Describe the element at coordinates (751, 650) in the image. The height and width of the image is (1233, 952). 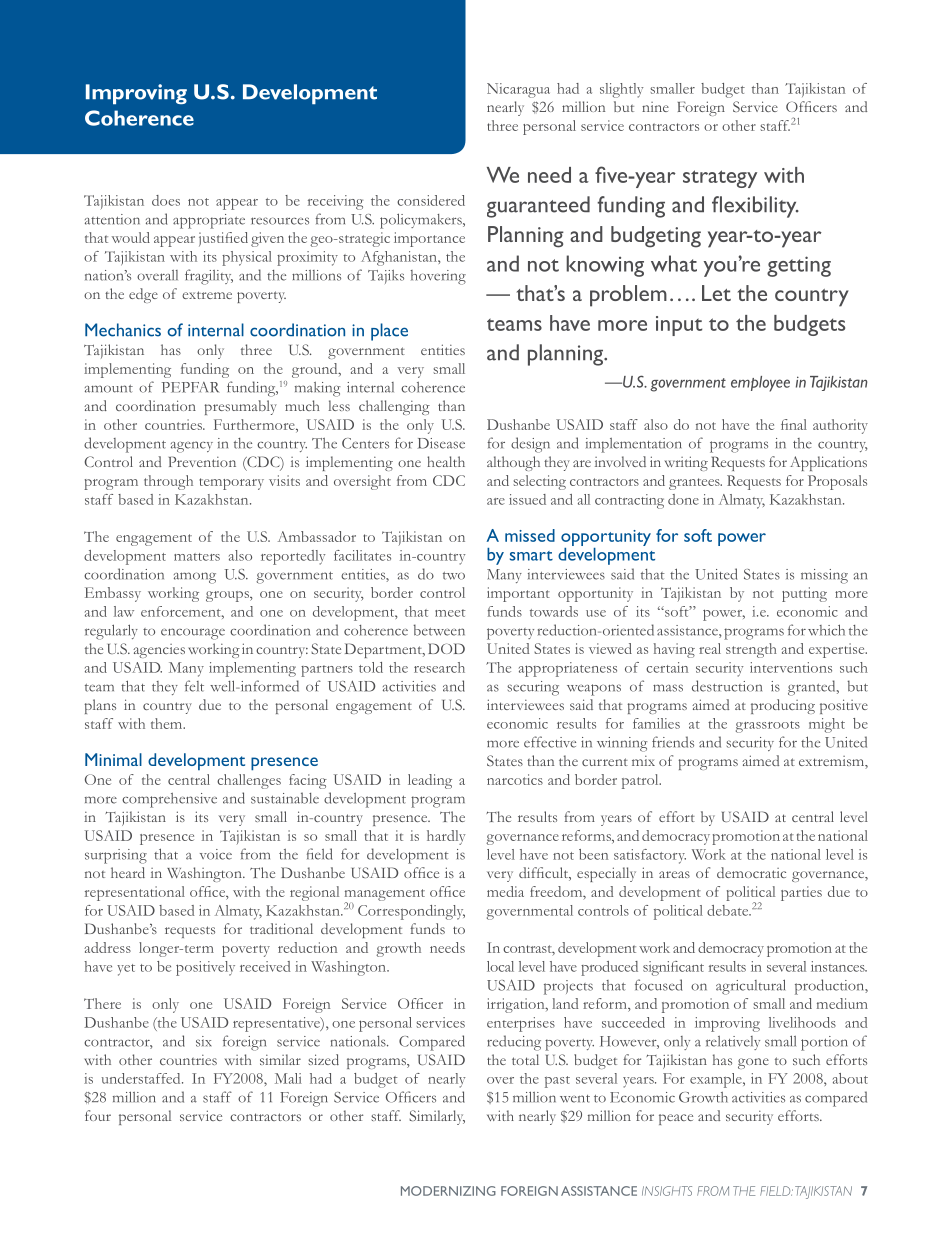
I see `strength` at that location.
